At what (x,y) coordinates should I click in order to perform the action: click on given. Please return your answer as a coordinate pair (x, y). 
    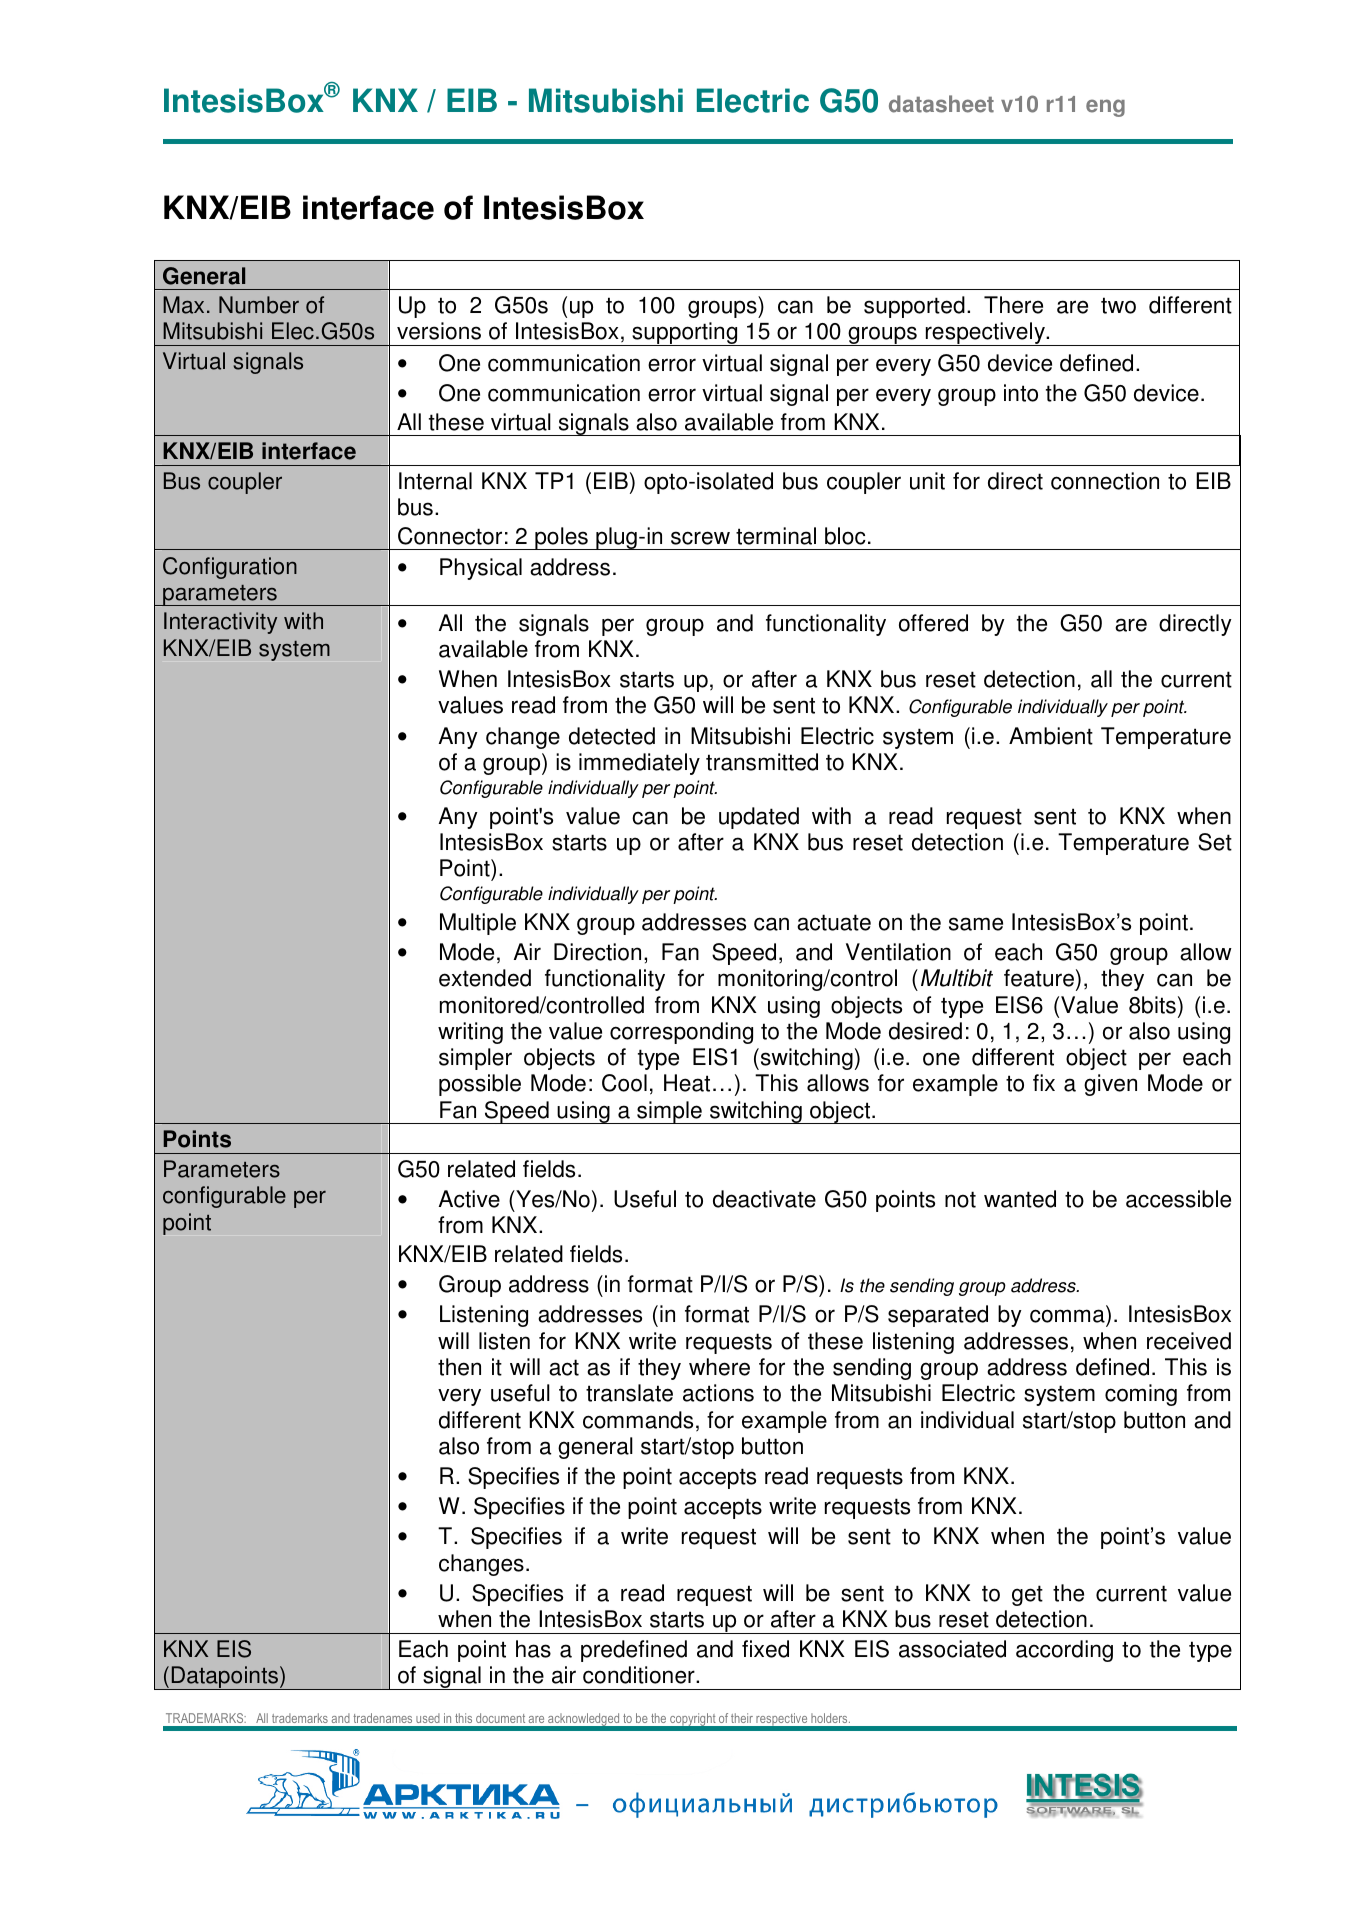
    Looking at the image, I should click on (1110, 1085).
